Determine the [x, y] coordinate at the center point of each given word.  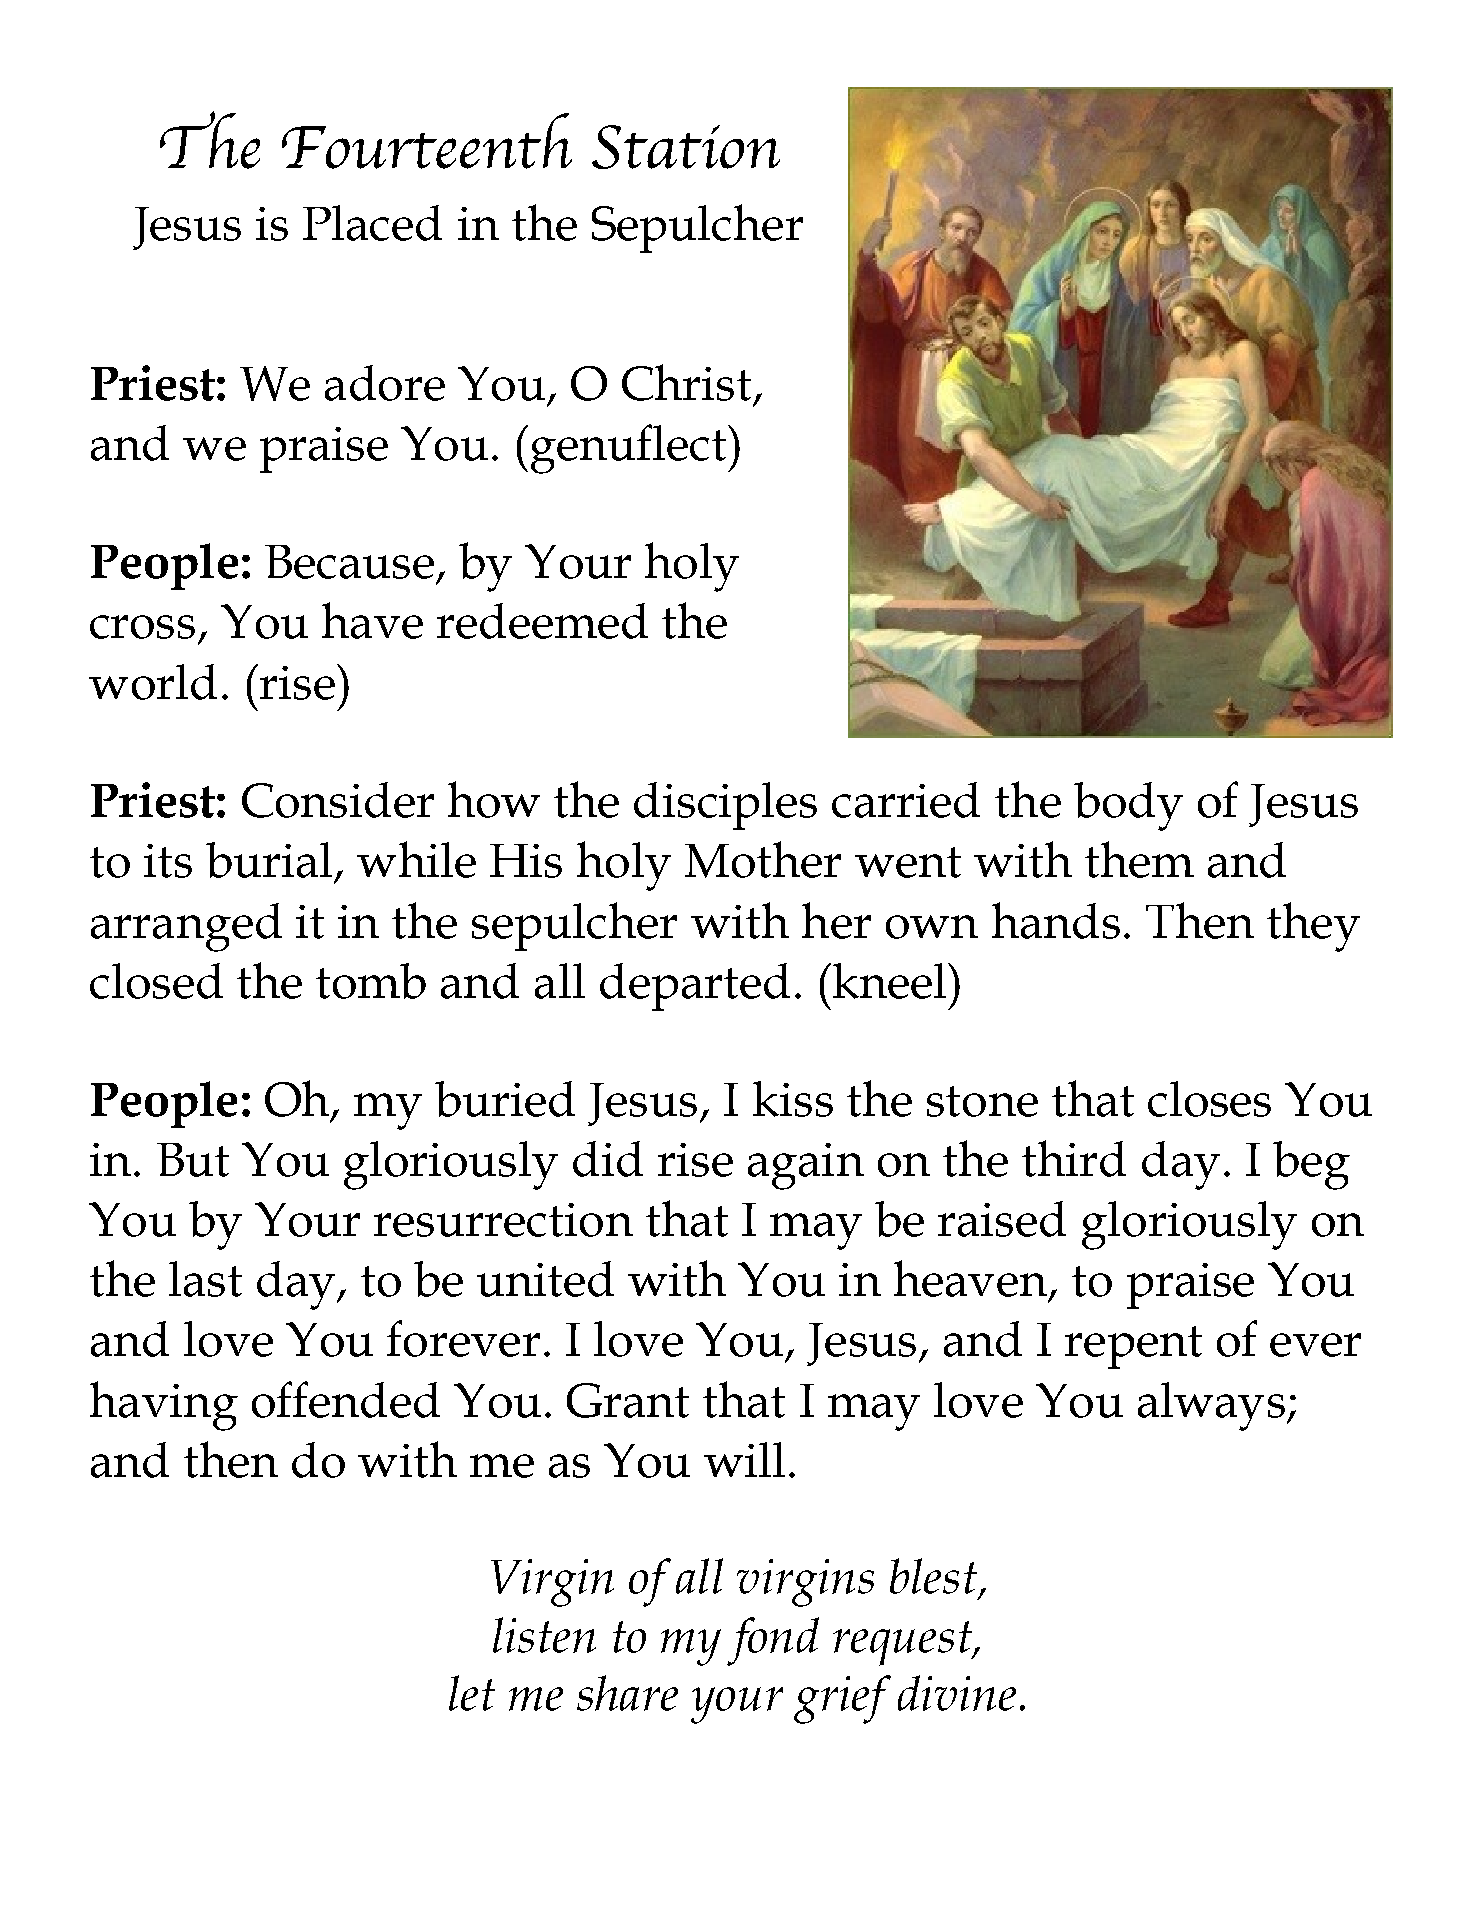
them [1139, 859]
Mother [763, 859]
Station [686, 147]
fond [773, 1641]
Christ [686, 382]
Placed [372, 223]
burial [269, 860]
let [472, 1693]
